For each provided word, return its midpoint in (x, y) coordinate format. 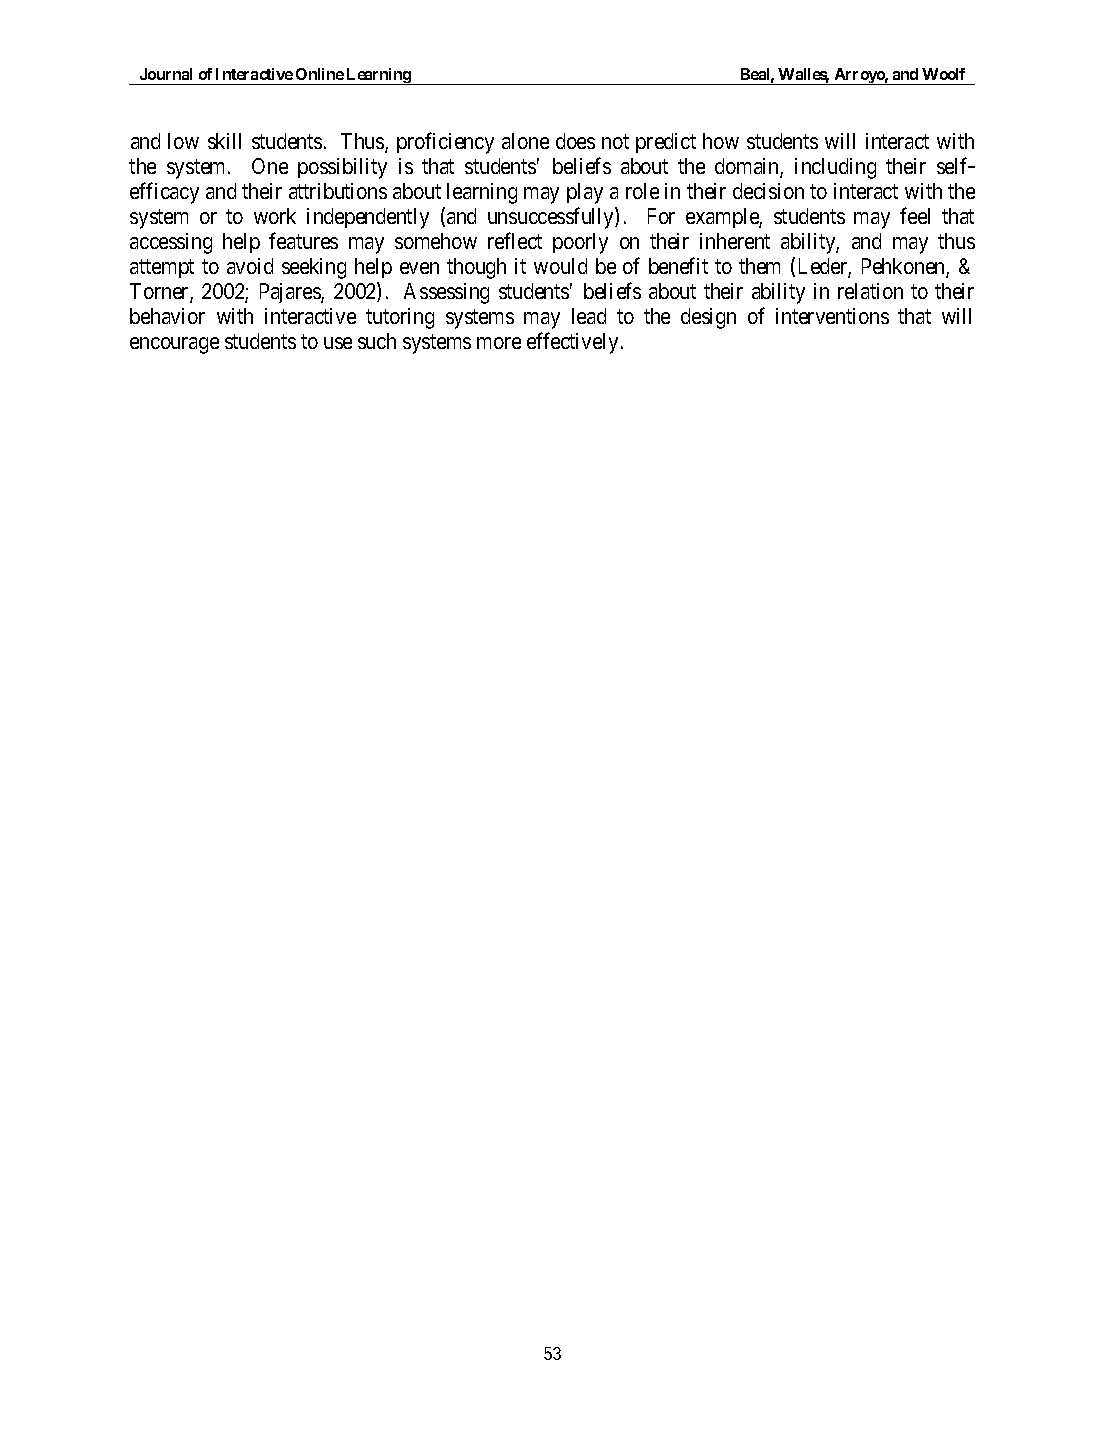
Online (320, 74)
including (835, 168)
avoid (250, 266)
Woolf (943, 74)
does (575, 141)
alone (525, 141)
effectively (572, 343)
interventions (832, 316)
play (585, 193)
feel (915, 215)
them (759, 266)
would (560, 266)
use (338, 343)
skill (224, 141)
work (275, 216)
